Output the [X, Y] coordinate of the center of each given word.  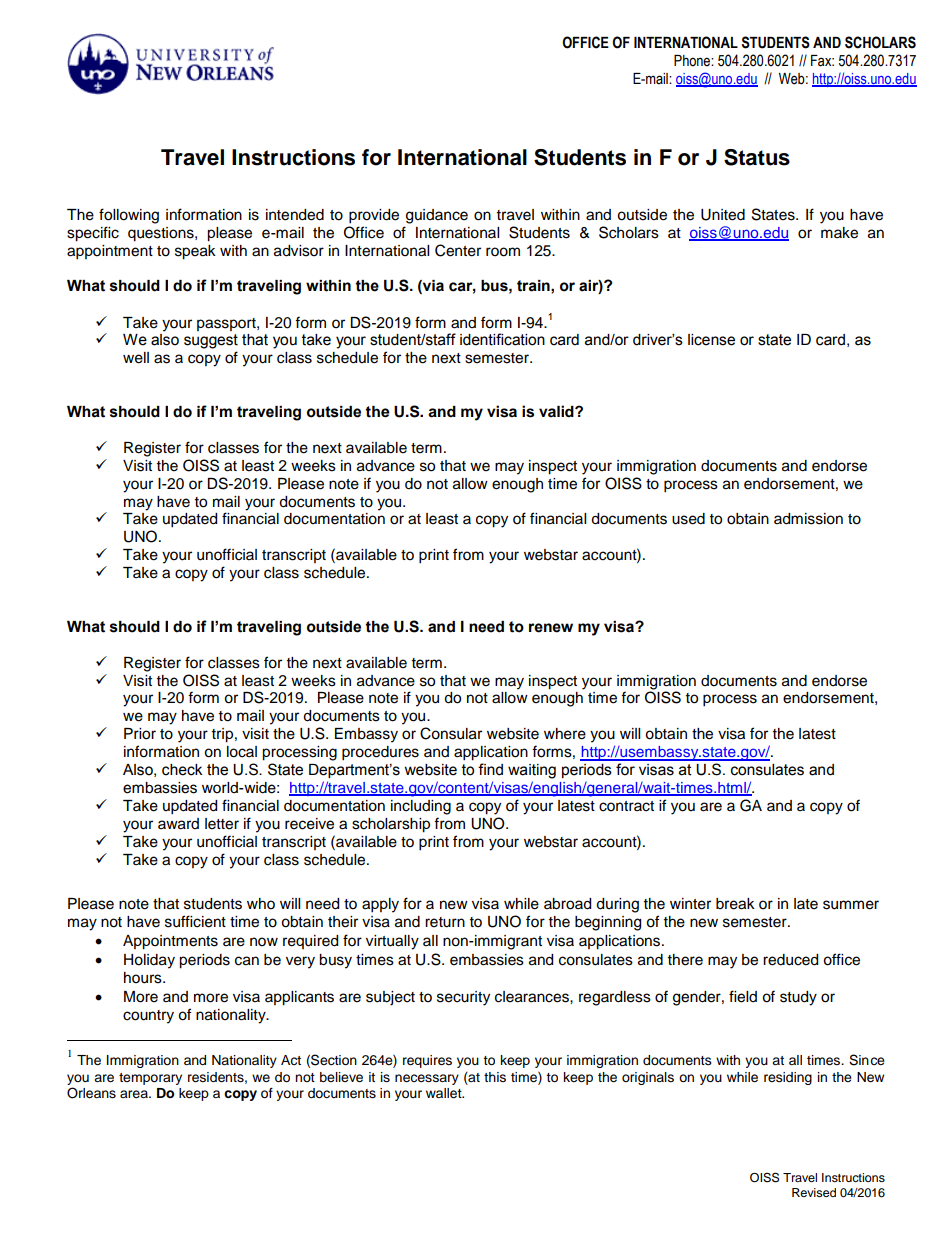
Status [757, 157]
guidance [437, 216]
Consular [451, 733]
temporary [150, 1079]
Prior [140, 734]
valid [557, 411]
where [565, 734]
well [136, 358]
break [735, 904]
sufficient [195, 921]
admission [808, 519]
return [445, 922]
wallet [445, 1093]
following [129, 216]
